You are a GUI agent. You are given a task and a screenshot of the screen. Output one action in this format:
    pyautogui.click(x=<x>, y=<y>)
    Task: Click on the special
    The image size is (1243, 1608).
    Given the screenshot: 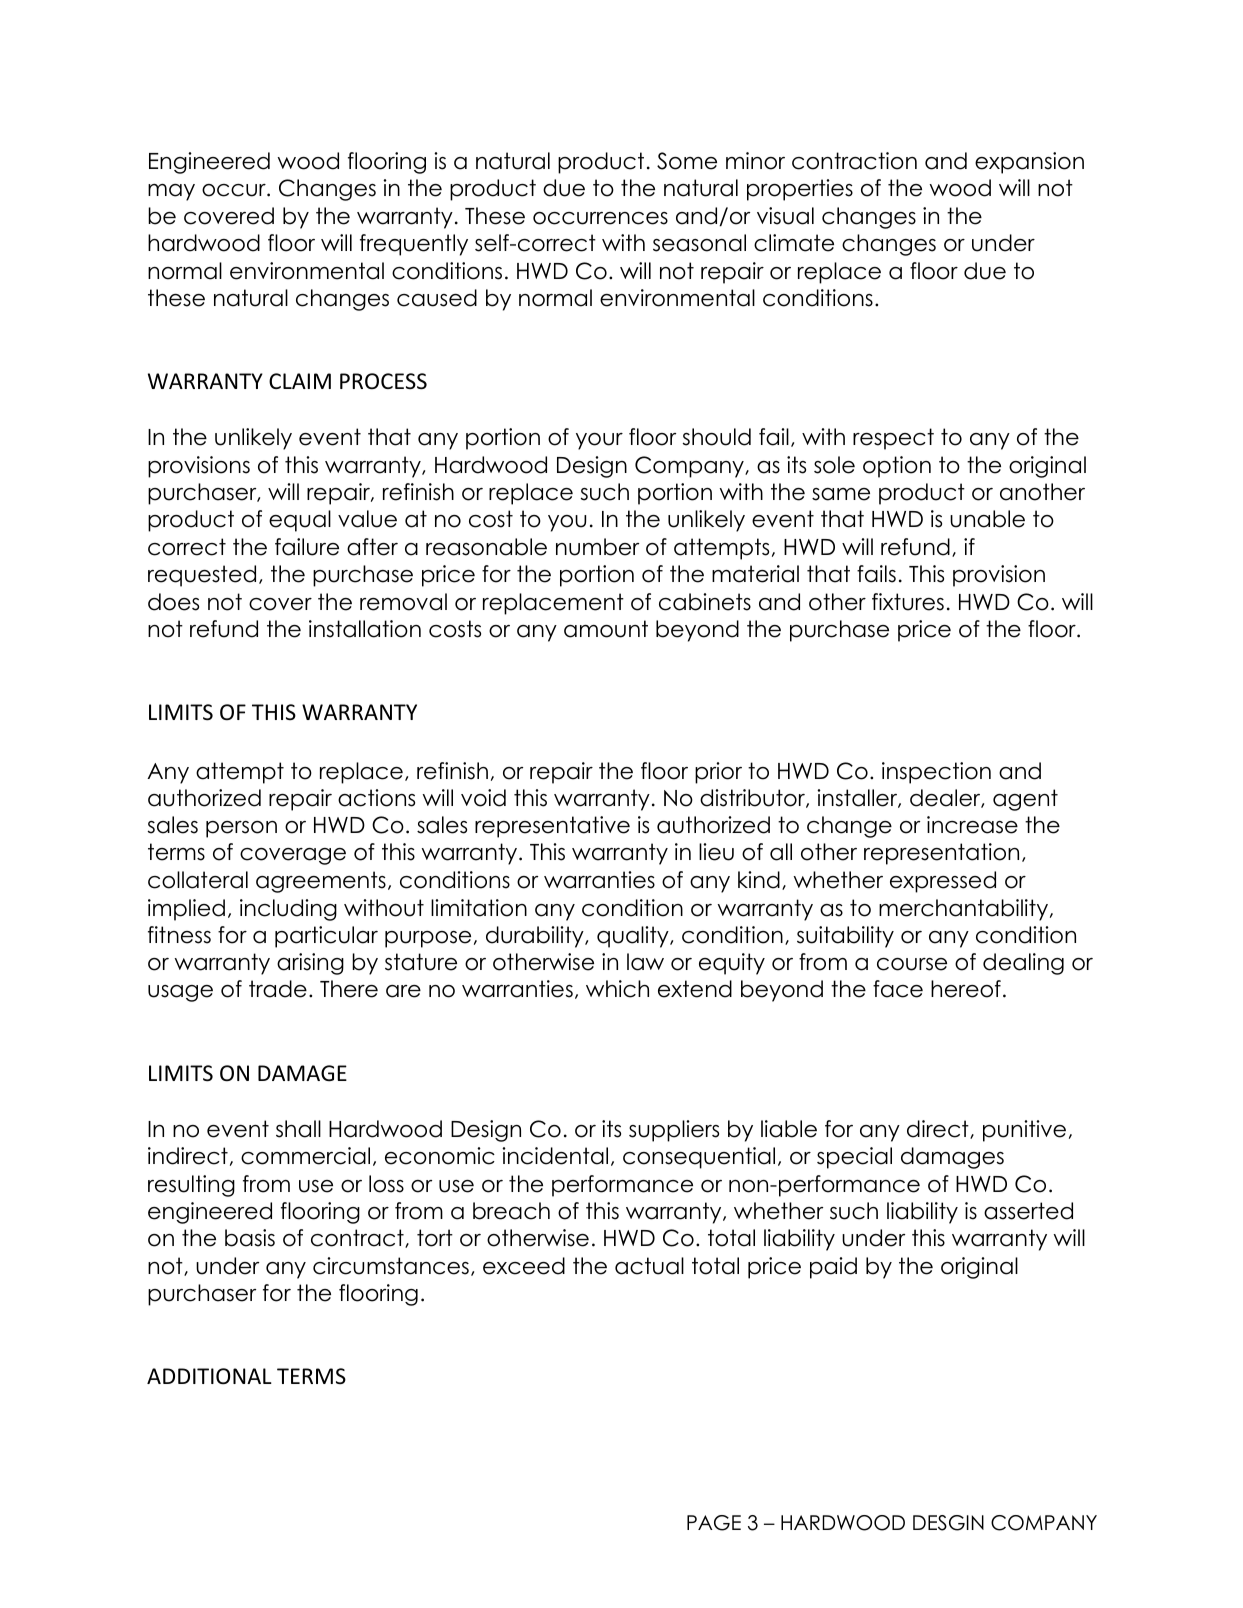 What is the action you would take?
    pyautogui.click(x=854, y=1158)
